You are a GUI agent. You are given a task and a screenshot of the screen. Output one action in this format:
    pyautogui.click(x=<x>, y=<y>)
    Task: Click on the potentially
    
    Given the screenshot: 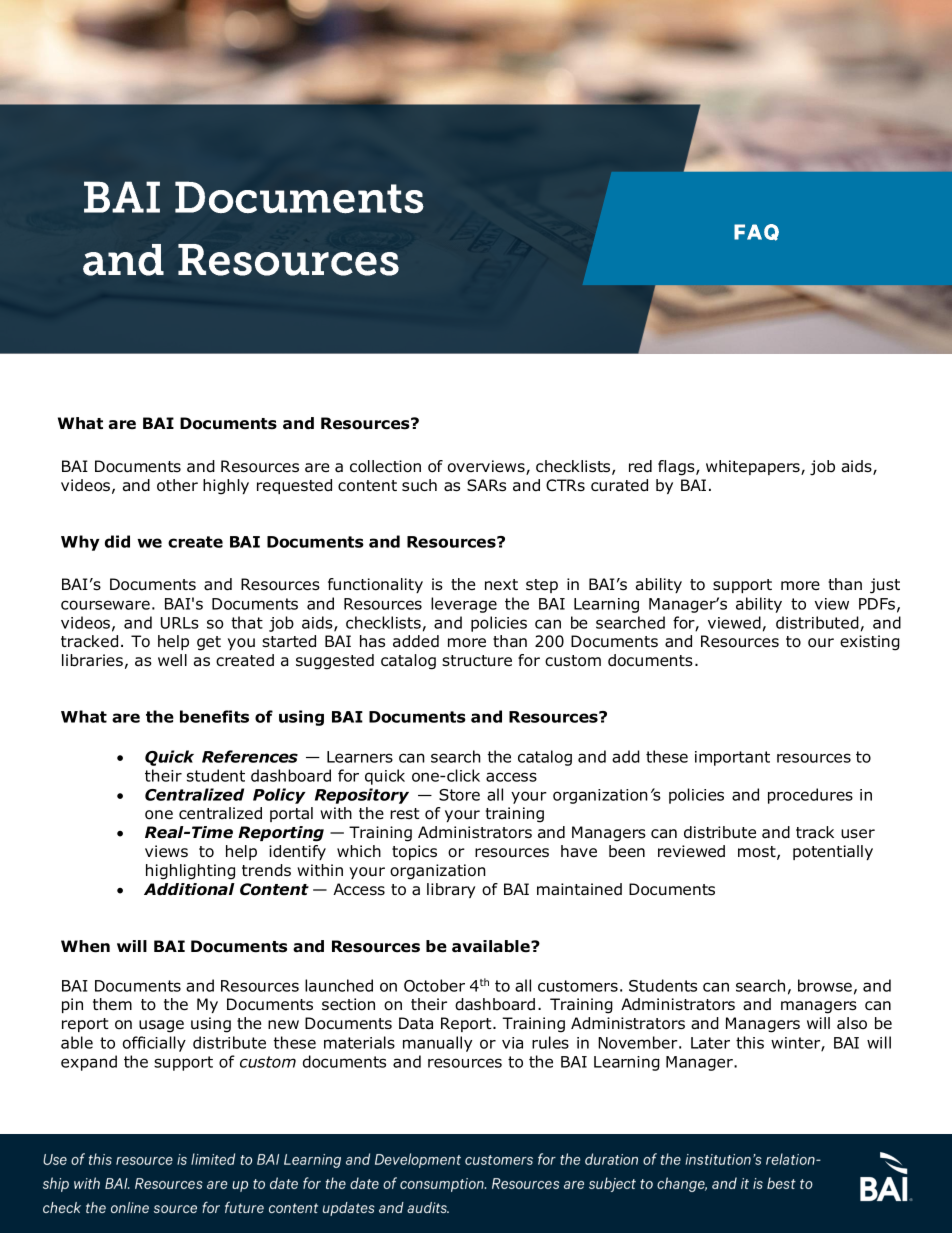 What is the action you would take?
    pyautogui.click(x=833, y=852)
